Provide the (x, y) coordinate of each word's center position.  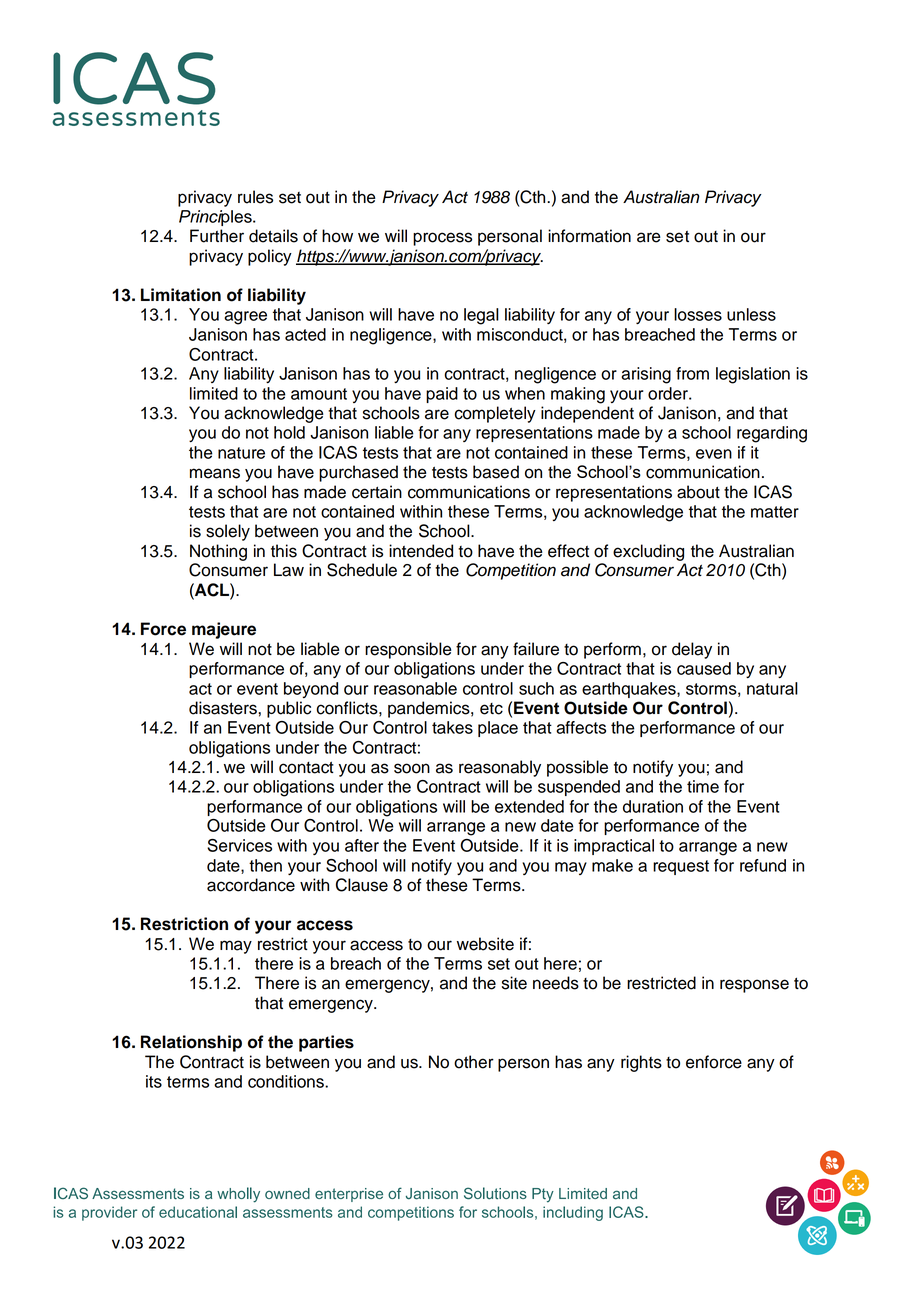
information (589, 236)
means (215, 473)
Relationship (191, 1043)
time (703, 786)
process (442, 239)
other (474, 1062)
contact (306, 767)
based (496, 472)
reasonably (500, 768)
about (698, 492)
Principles (216, 218)
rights (641, 1063)
